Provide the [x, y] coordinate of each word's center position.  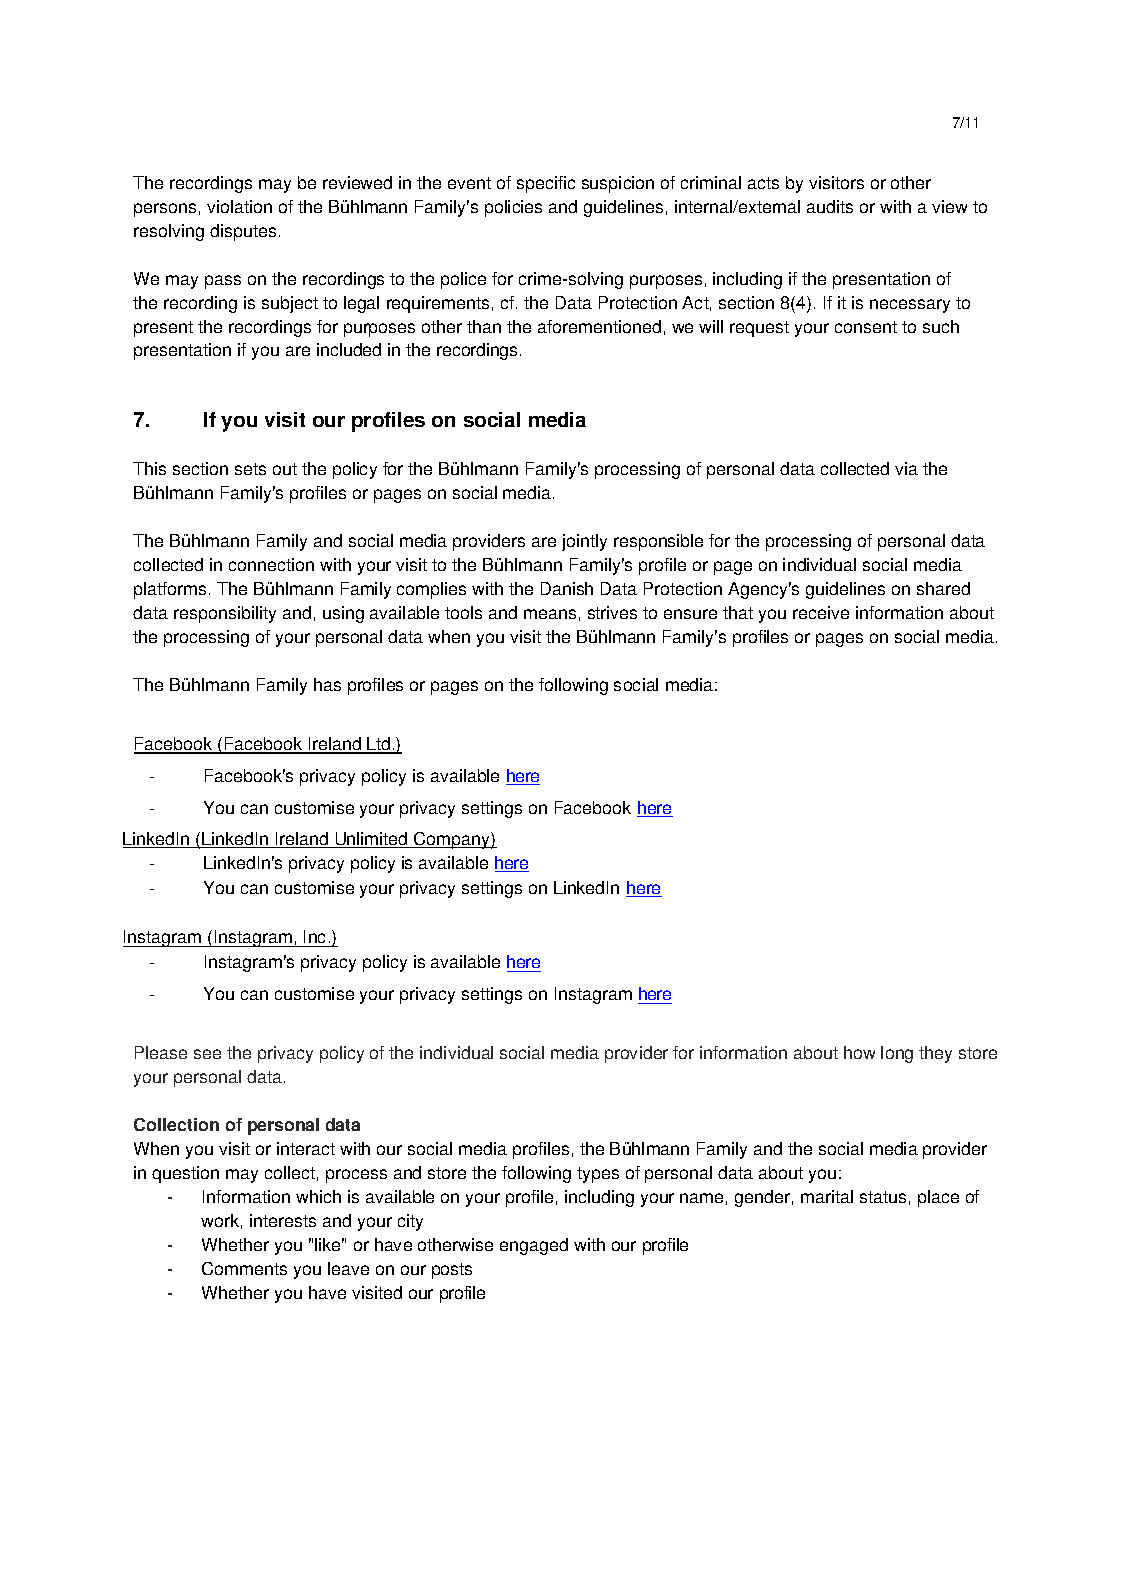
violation [239, 206]
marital [827, 1196]
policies [513, 208]
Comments [244, 1268]
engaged [534, 1246]
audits [830, 206]
